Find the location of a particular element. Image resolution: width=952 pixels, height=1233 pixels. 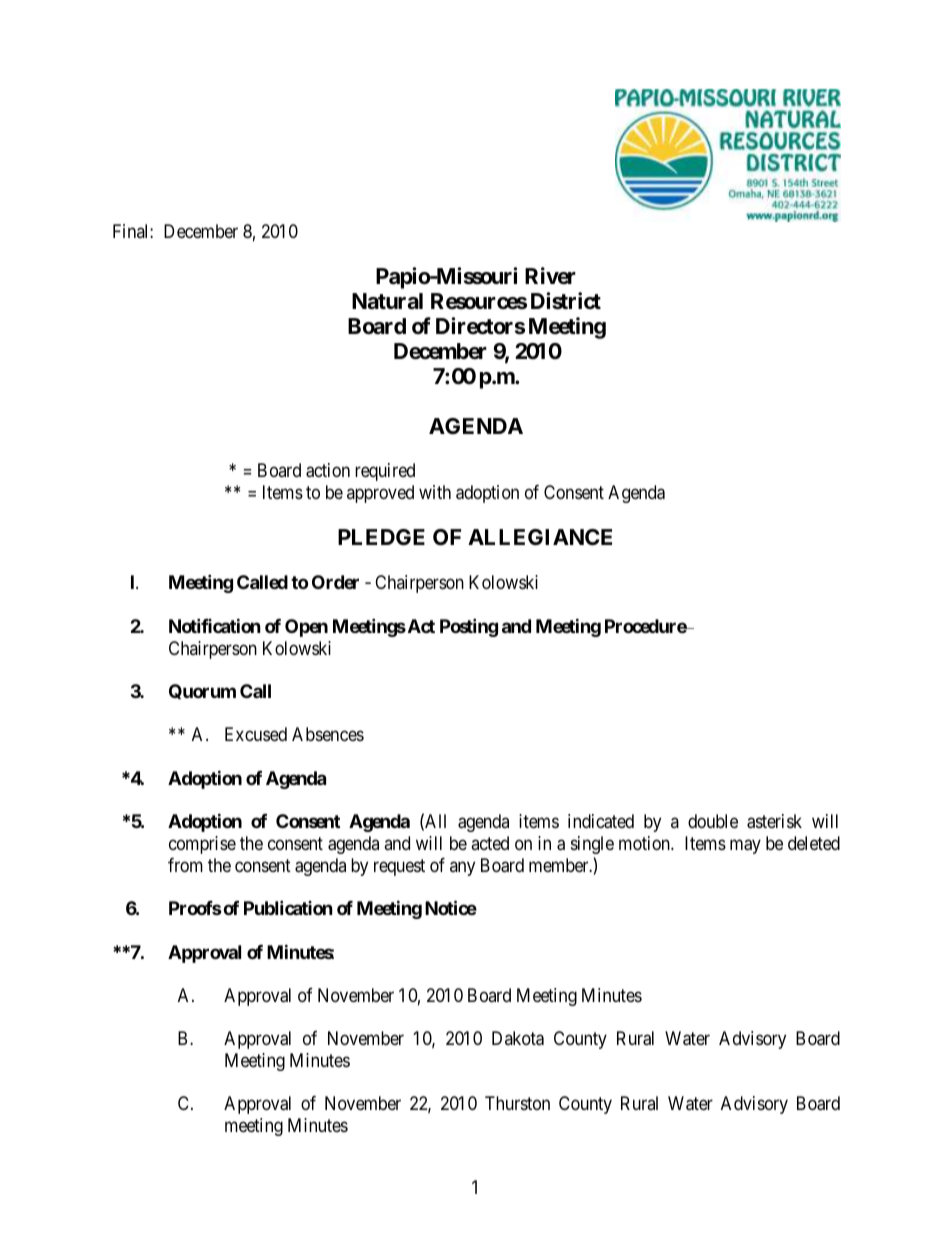

Order is located at coordinates (335, 582).
